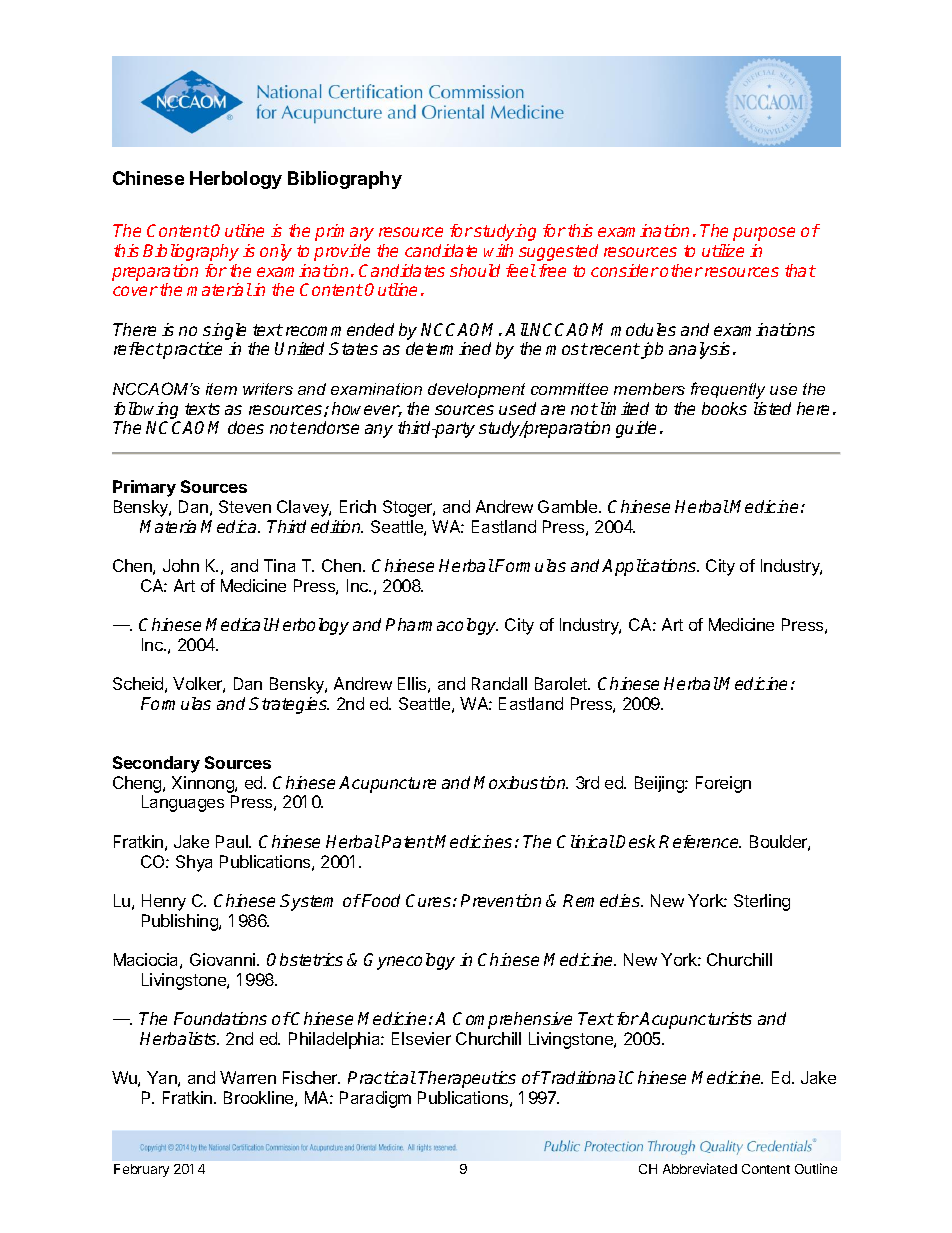 The image size is (952, 1233). I want to click on utilize, so click(723, 250).
